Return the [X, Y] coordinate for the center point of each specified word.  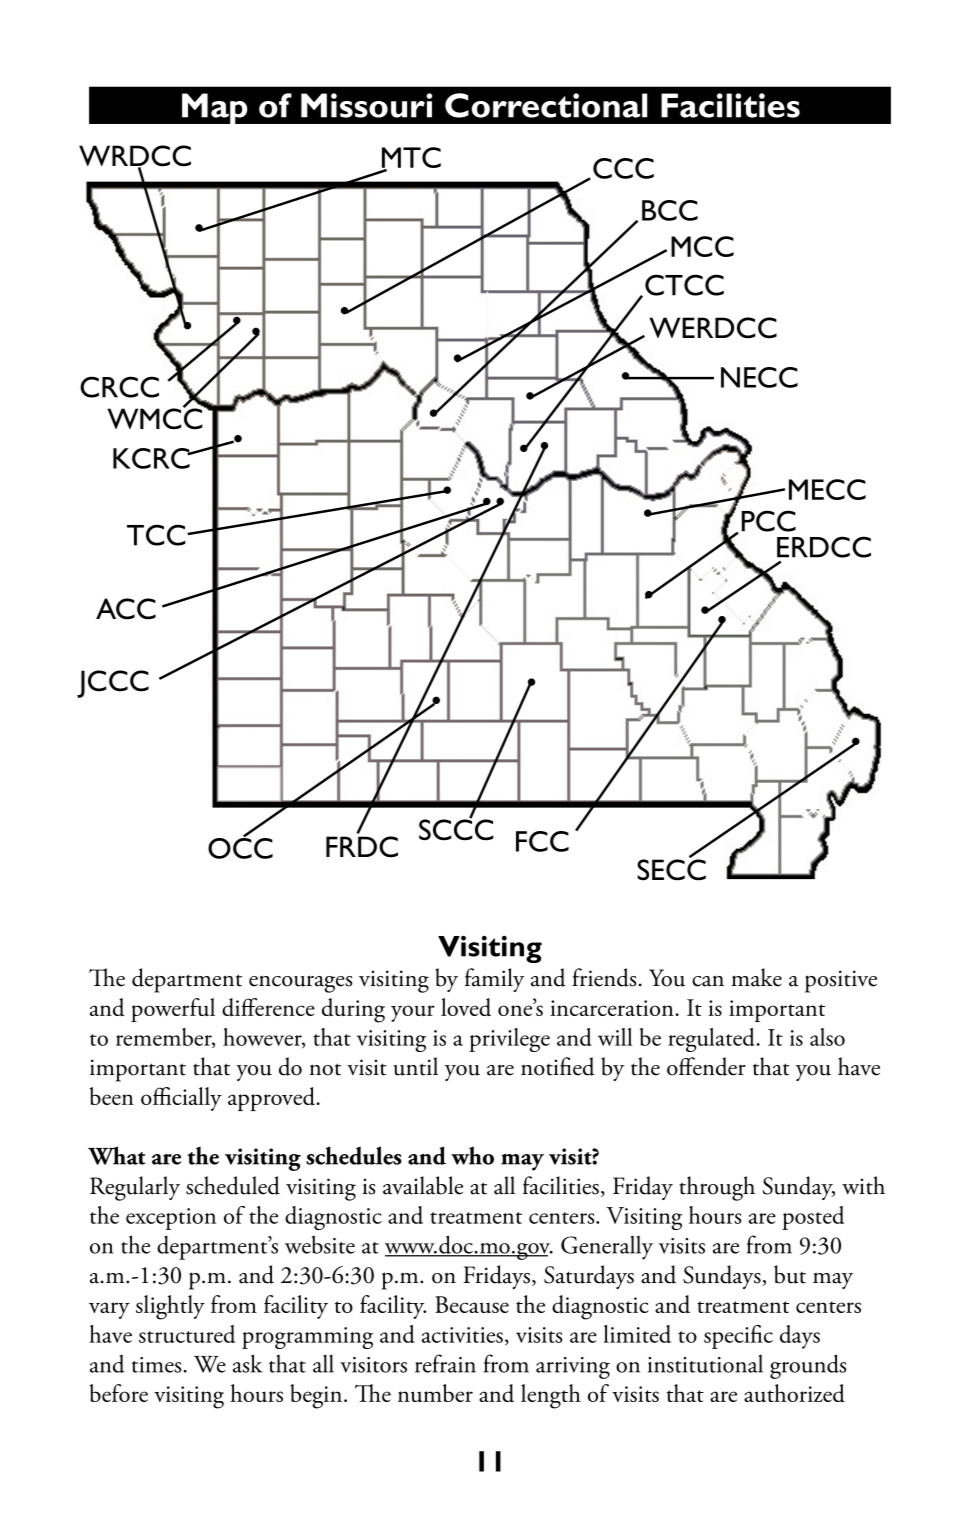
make [756, 977]
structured [187, 1334]
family [494, 980]
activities [462, 1335]
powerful [173, 1010]
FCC [542, 841]
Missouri [366, 105]
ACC [126, 609]
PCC [769, 521]
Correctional [546, 105]
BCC [670, 210]
